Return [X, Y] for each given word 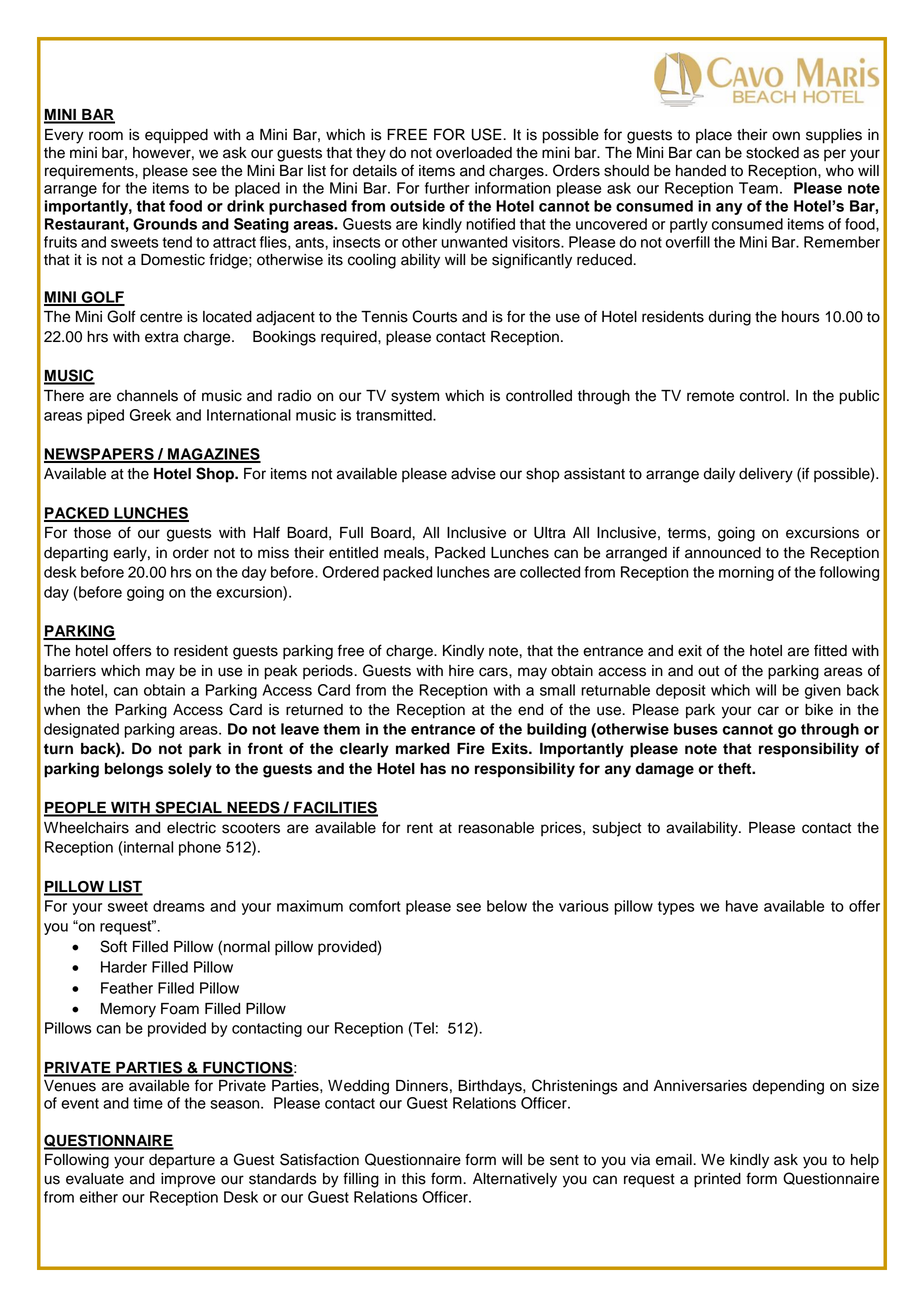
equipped [176, 136]
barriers [70, 671]
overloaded [474, 153]
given [823, 691]
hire [461, 671]
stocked [772, 153]
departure [182, 1161]
